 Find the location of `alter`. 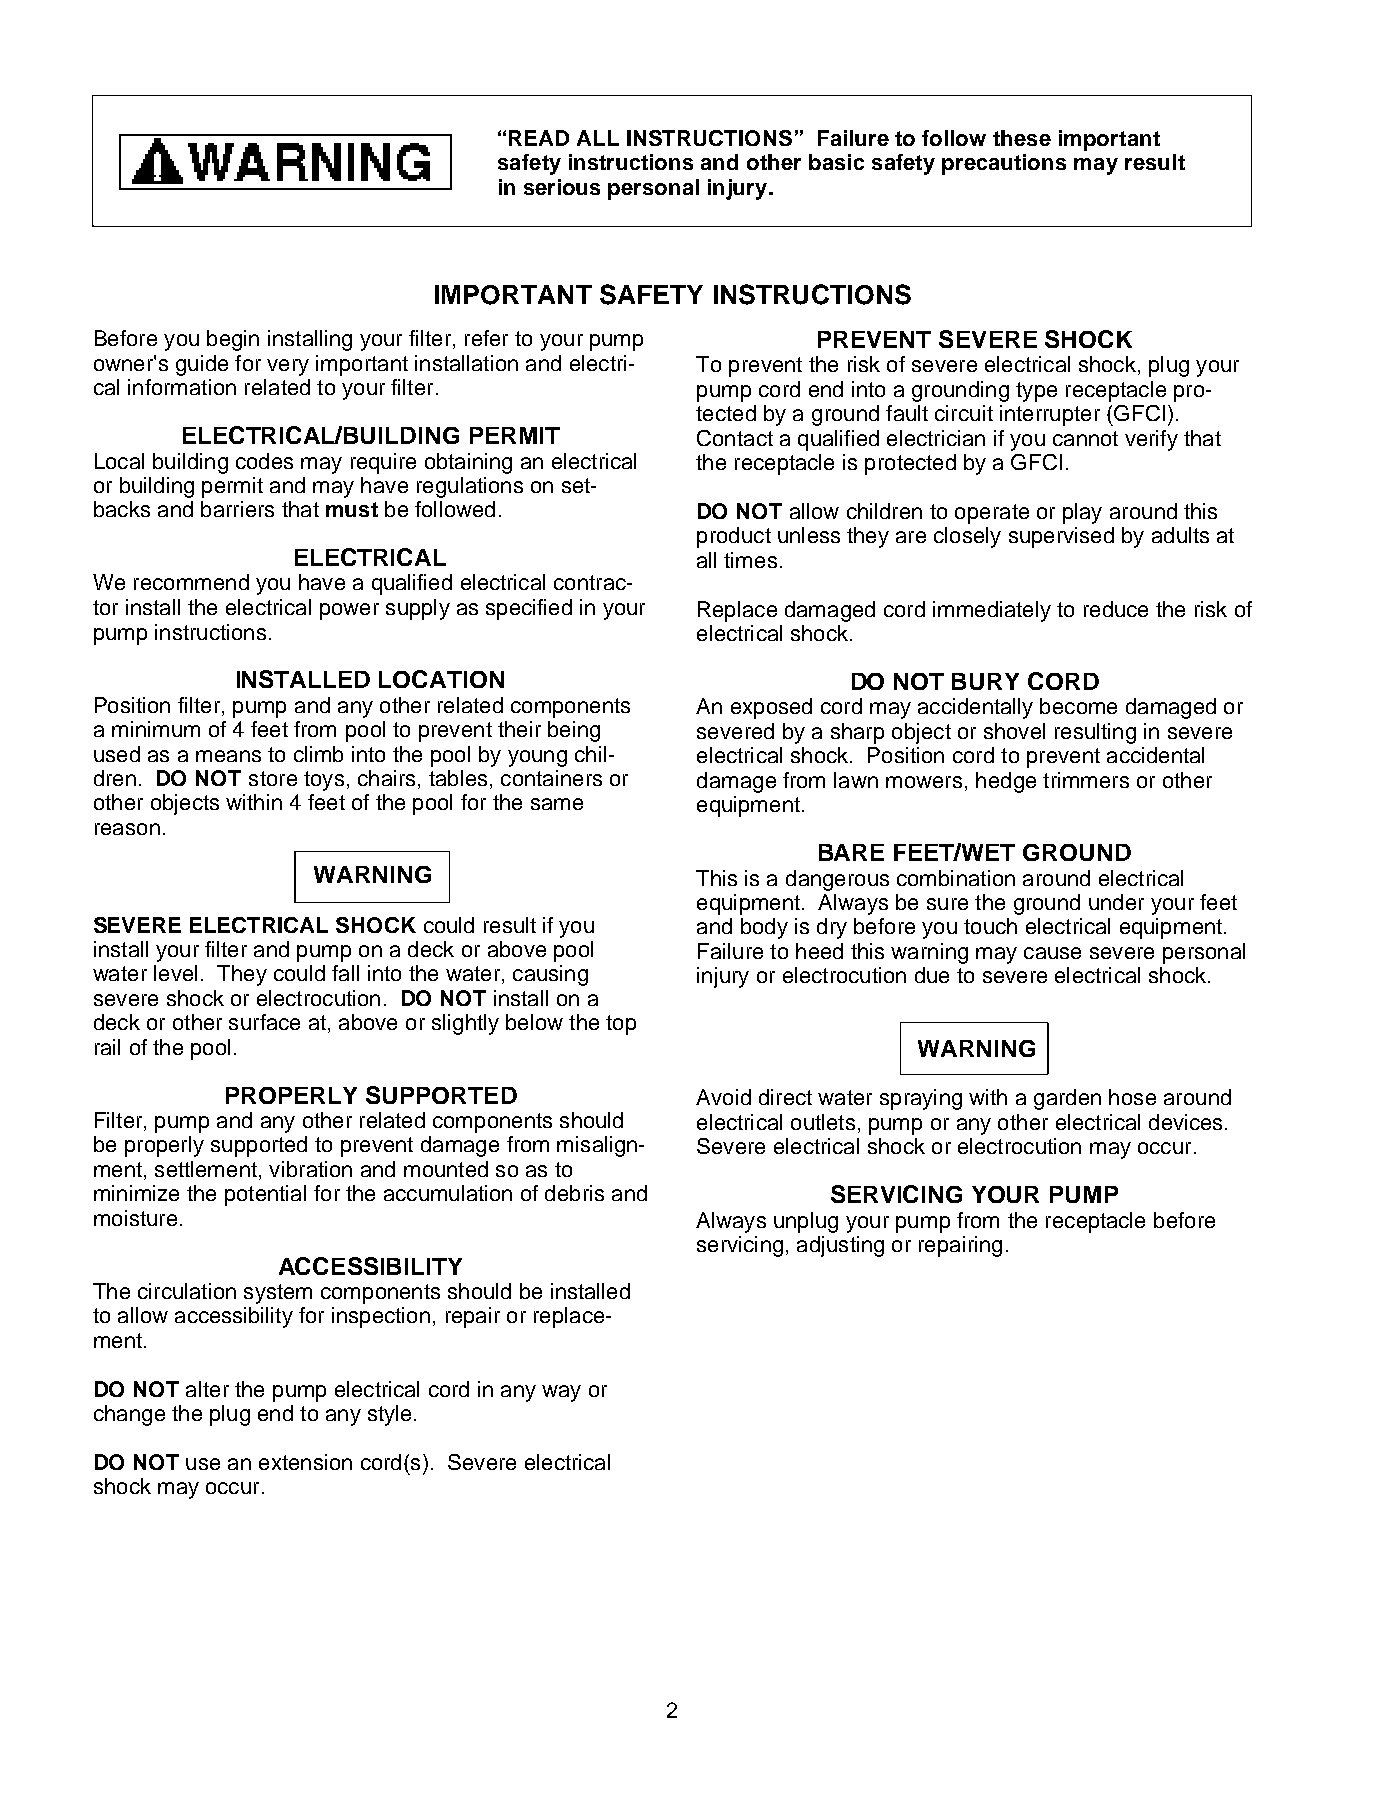

alter is located at coordinates (207, 1389).
